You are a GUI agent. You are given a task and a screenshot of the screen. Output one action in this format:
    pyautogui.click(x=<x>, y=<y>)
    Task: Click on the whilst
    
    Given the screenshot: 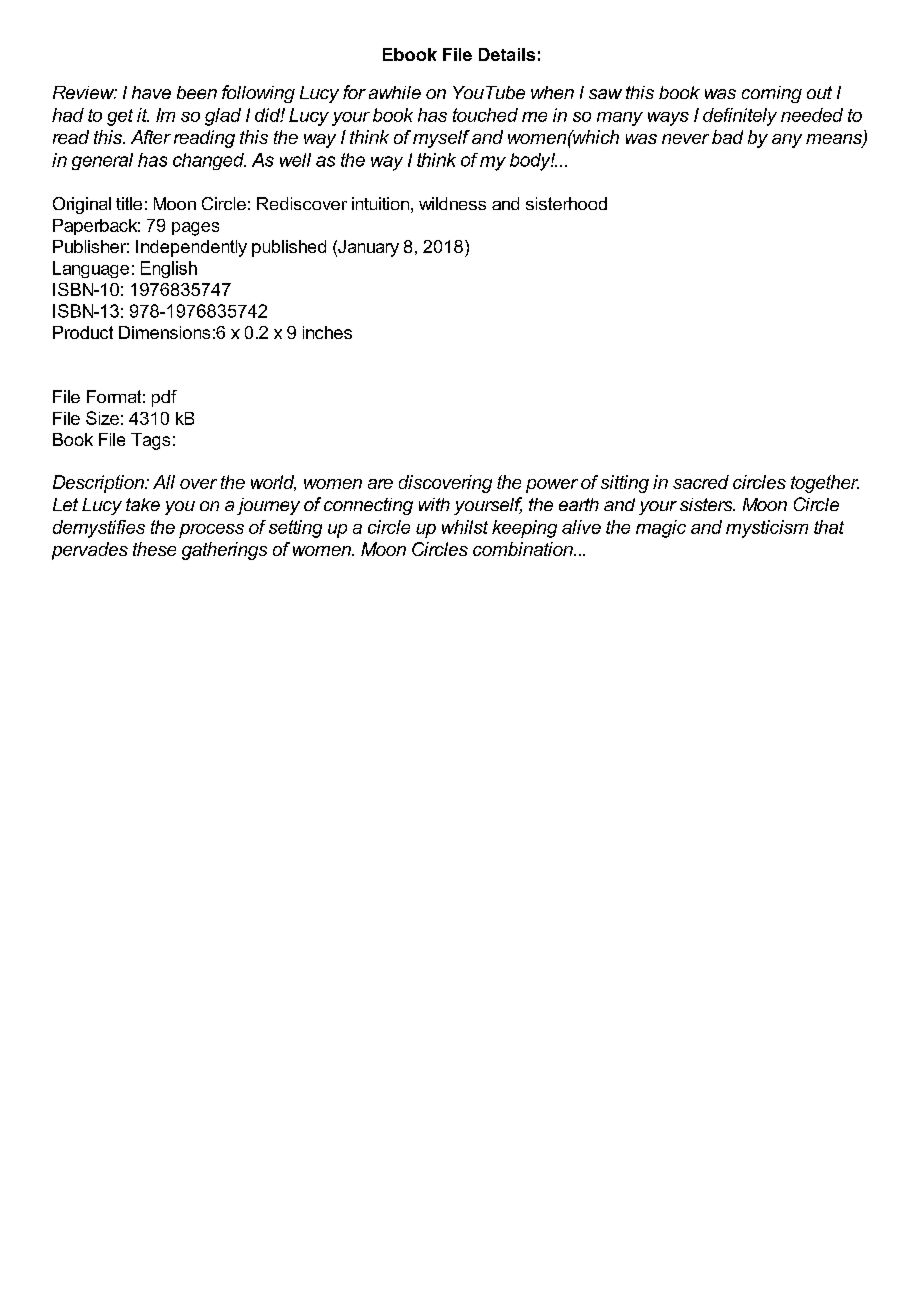 What is the action you would take?
    pyautogui.click(x=465, y=527)
